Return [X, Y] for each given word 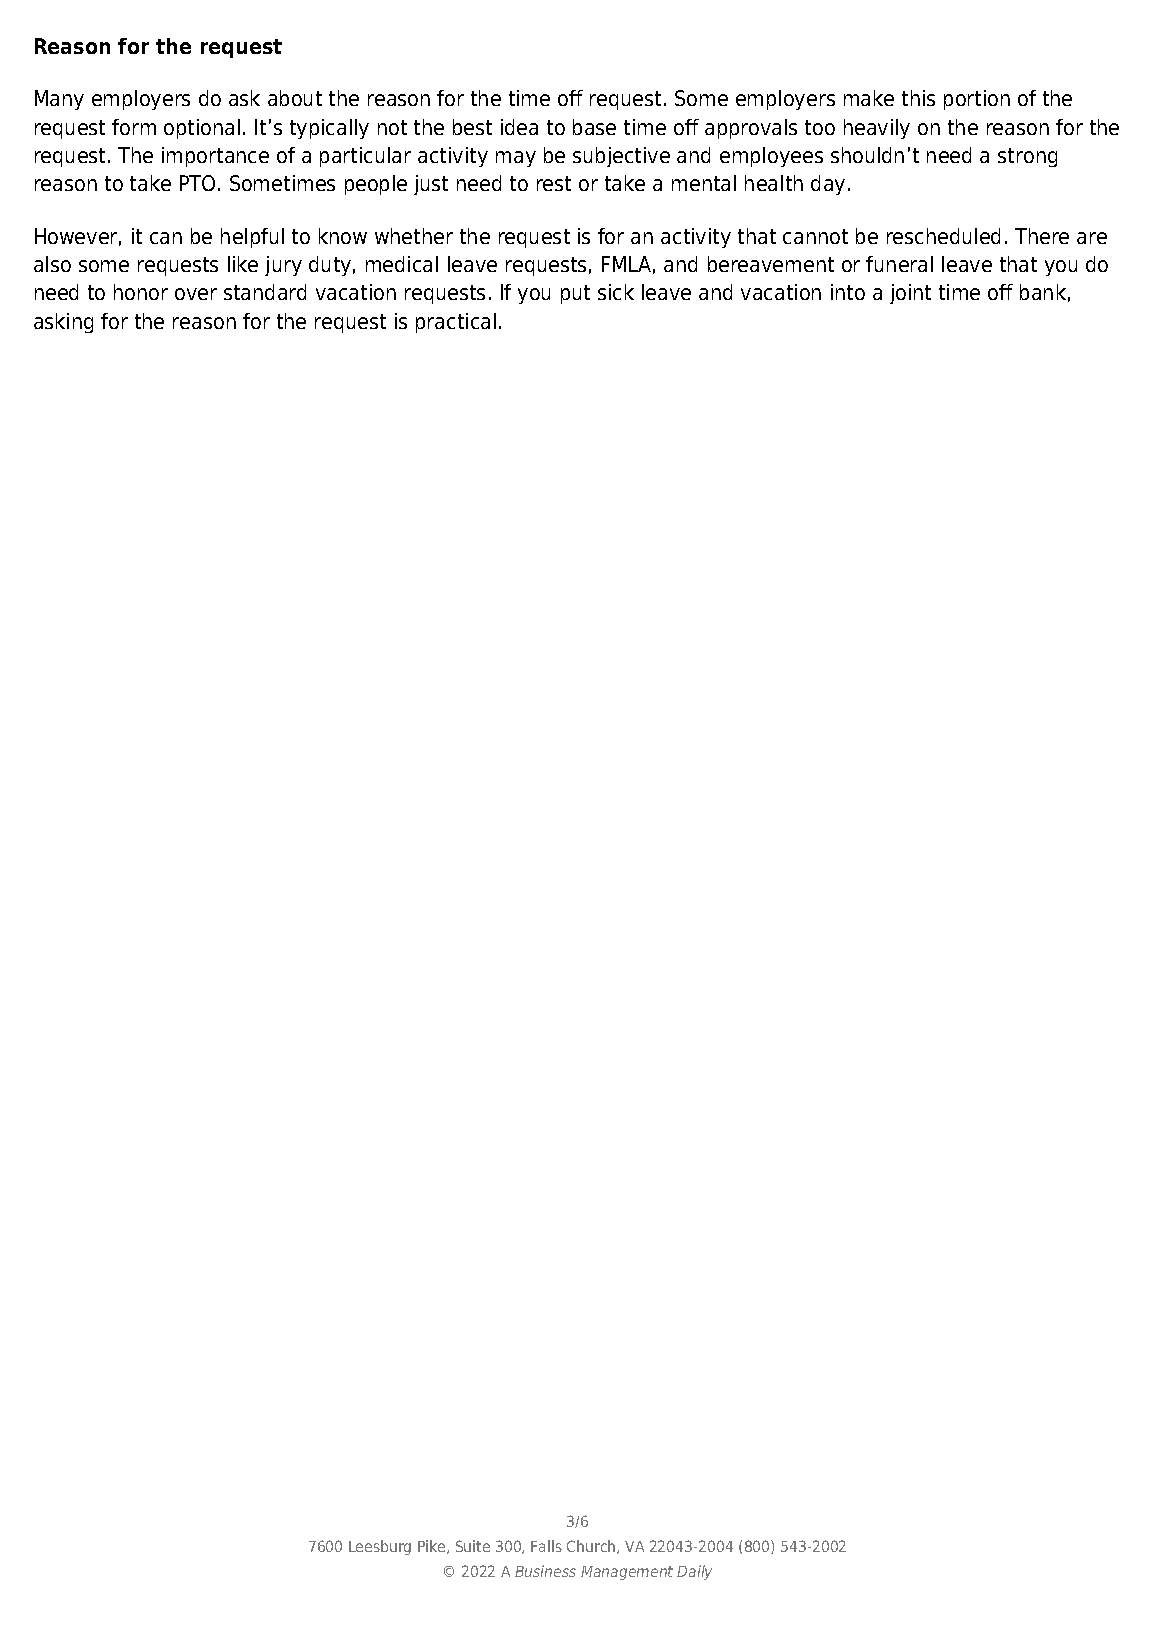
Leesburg [380, 1547]
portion [977, 100]
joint [910, 294]
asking [63, 323]
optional [202, 129]
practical [456, 323]
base [594, 127]
